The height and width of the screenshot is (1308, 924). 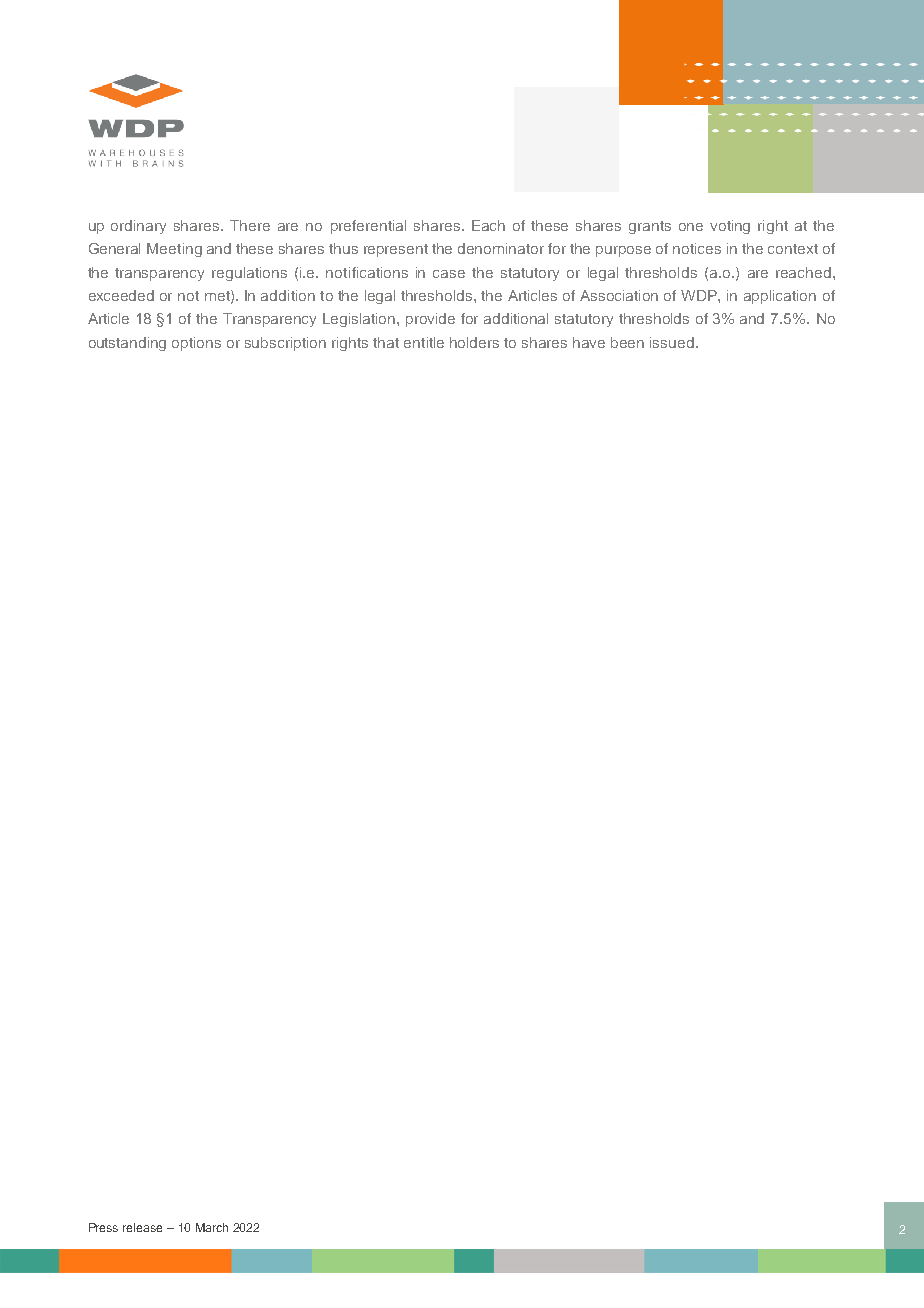 What do you see at coordinates (196, 344) in the screenshot?
I see `options` at bounding box center [196, 344].
